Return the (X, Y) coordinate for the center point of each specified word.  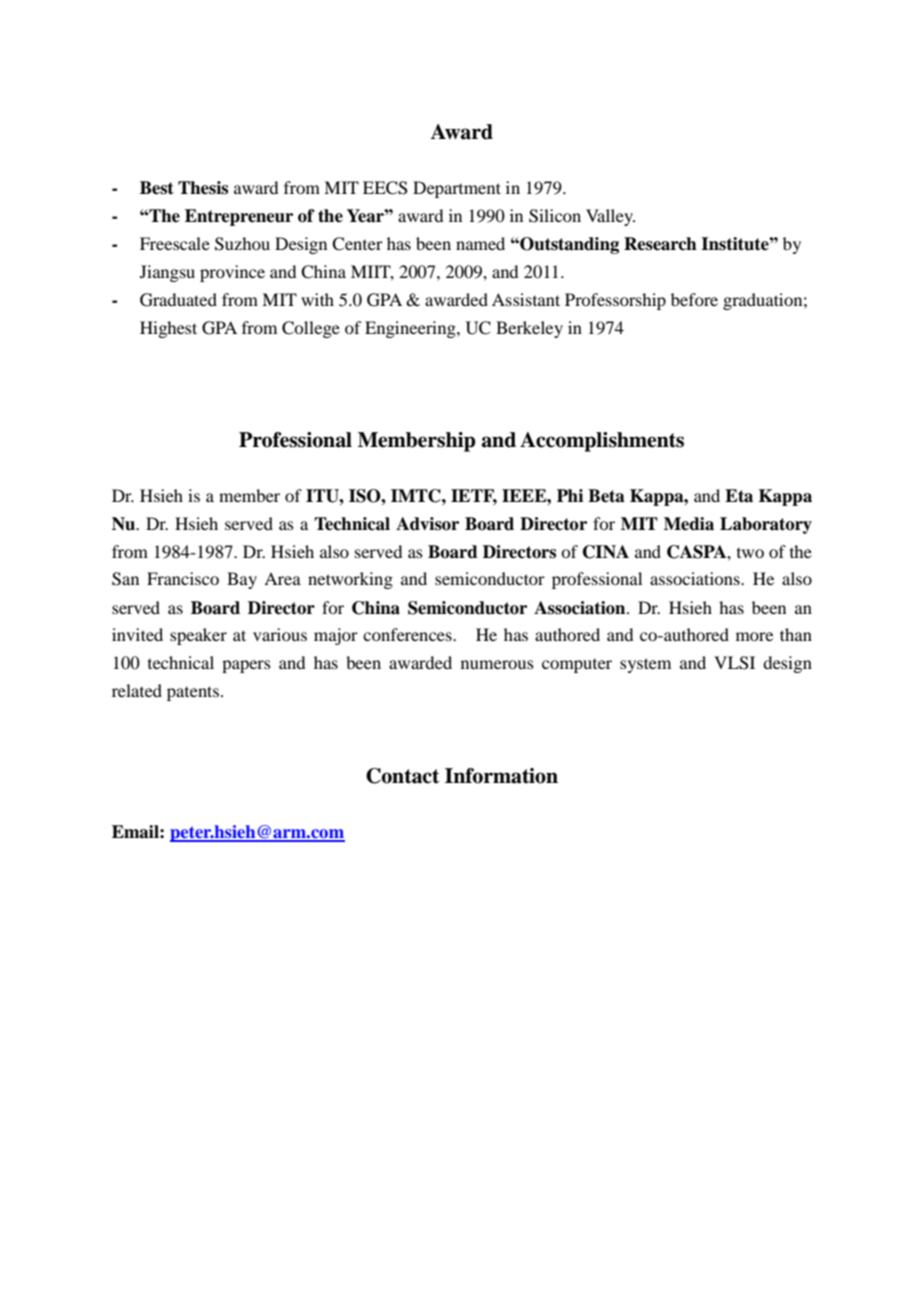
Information (501, 776)
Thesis (203, 188)
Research (660, 244)
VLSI (734, 663)
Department (457, 189)
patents (193, 693)
